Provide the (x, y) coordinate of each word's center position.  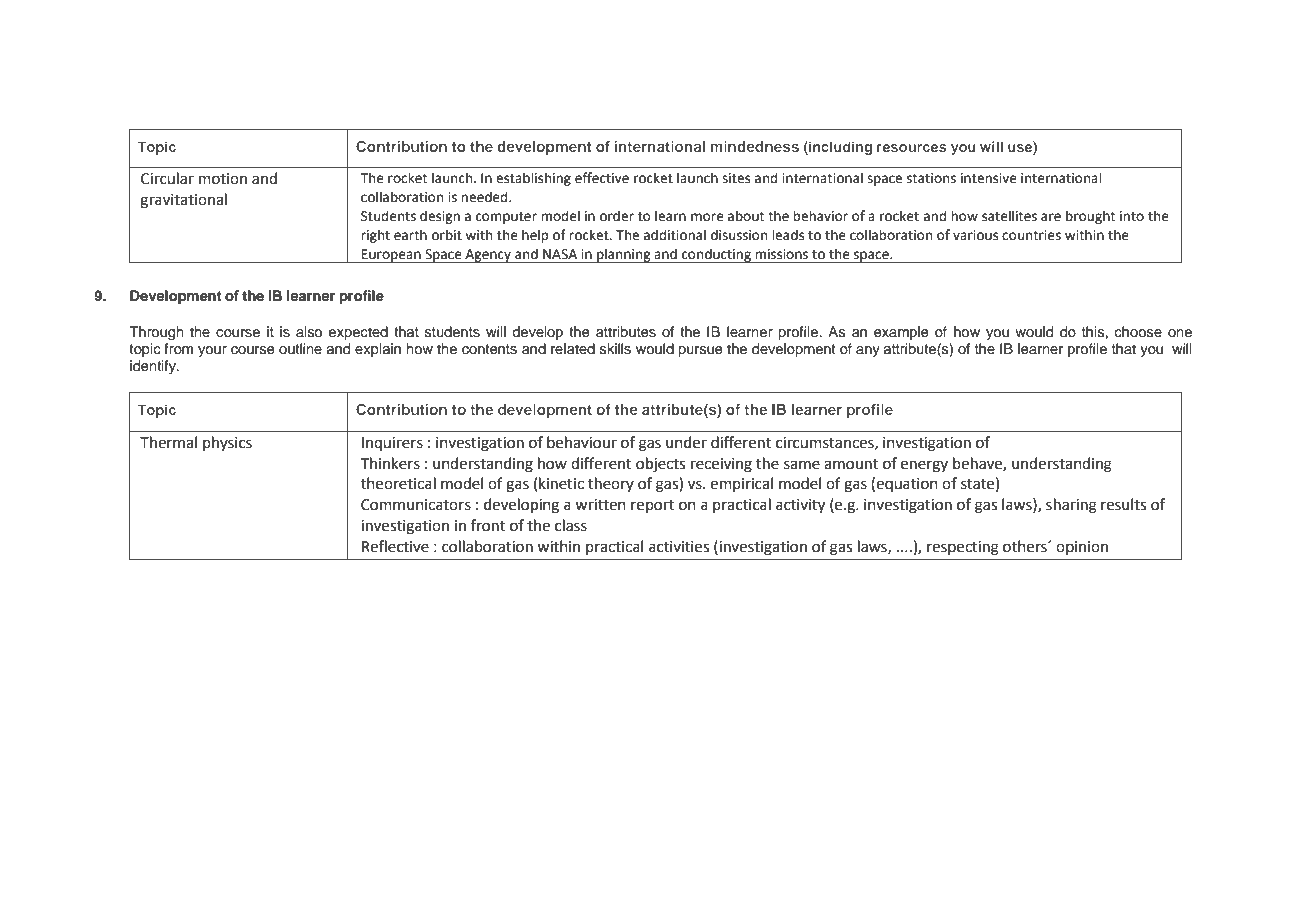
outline (300, 348)
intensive (989, 178)
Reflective (395, 546)
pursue (700, 351)
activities (679, 547)
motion (223, 179)
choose (1138, 332)
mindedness (755, 146)
